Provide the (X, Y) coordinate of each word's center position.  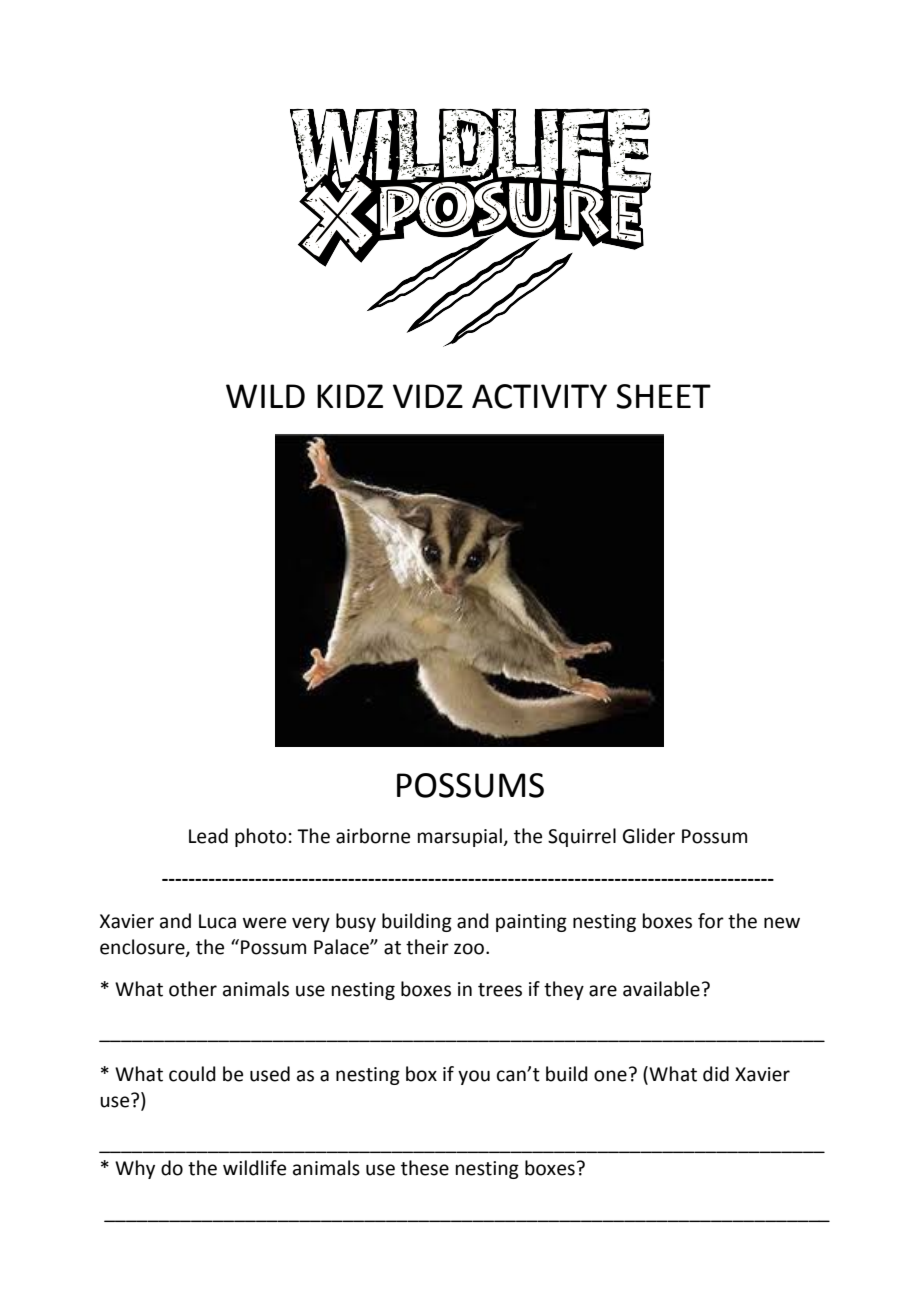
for (711, 921)
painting (531, 923)
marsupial (461, 837)
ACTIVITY (539, 396)
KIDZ (350, 396)
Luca (217, 921)
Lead (208, 836)
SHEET (664, 396)
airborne (373, 836)
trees (500, 990)
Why (135, 1169)
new (782, 923)
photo (261, 837)
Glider (649, 836)
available (661, 989)
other (193, 989)
